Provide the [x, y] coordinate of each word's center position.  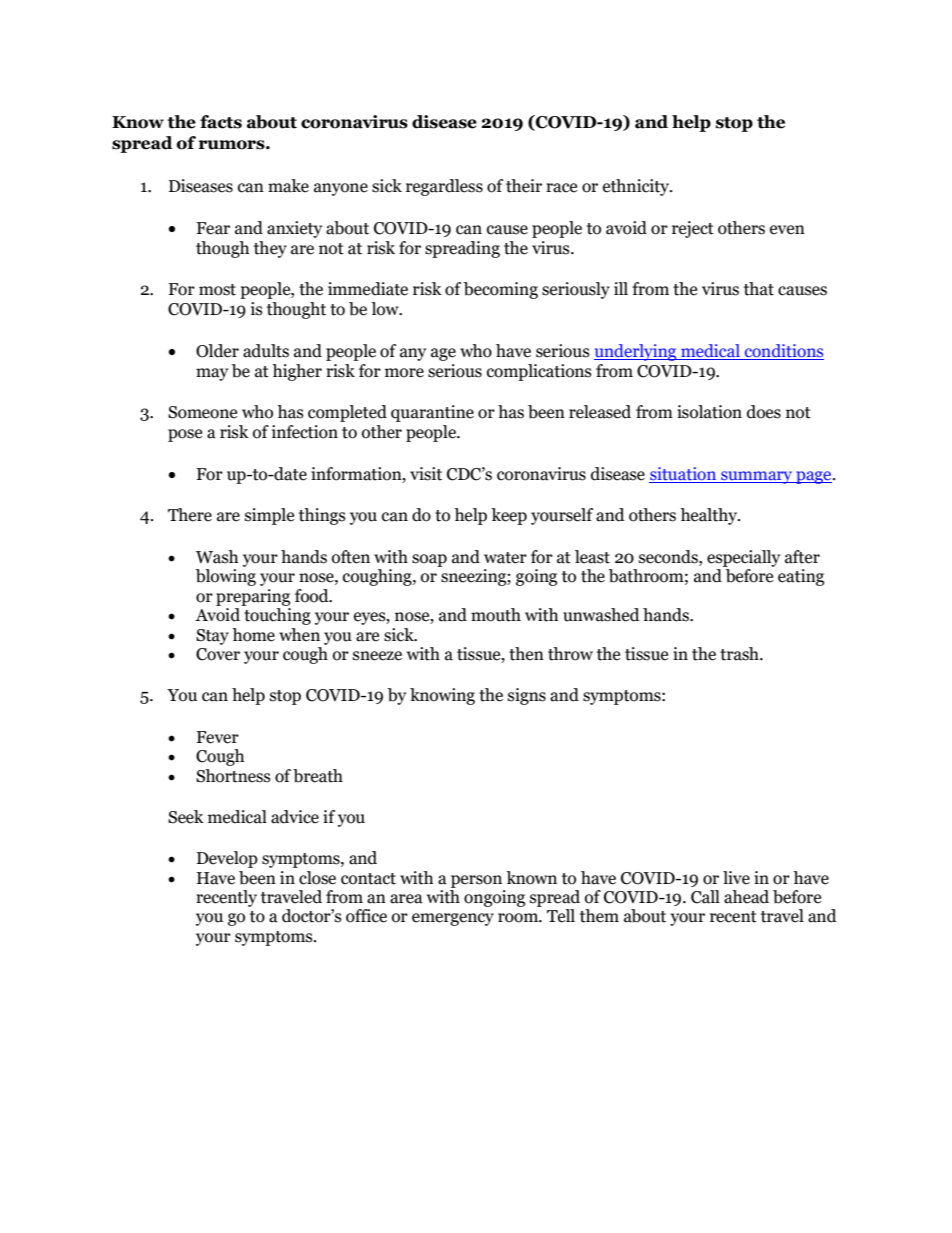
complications [539, 372]
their [524, 186]
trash [740, 654]
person [476, 881]
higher [297, 372]
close [317, 878]
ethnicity [637, 187]
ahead [746, 897]
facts [221, 122]
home [253, 635]
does [764, 412]
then [526, 654]
